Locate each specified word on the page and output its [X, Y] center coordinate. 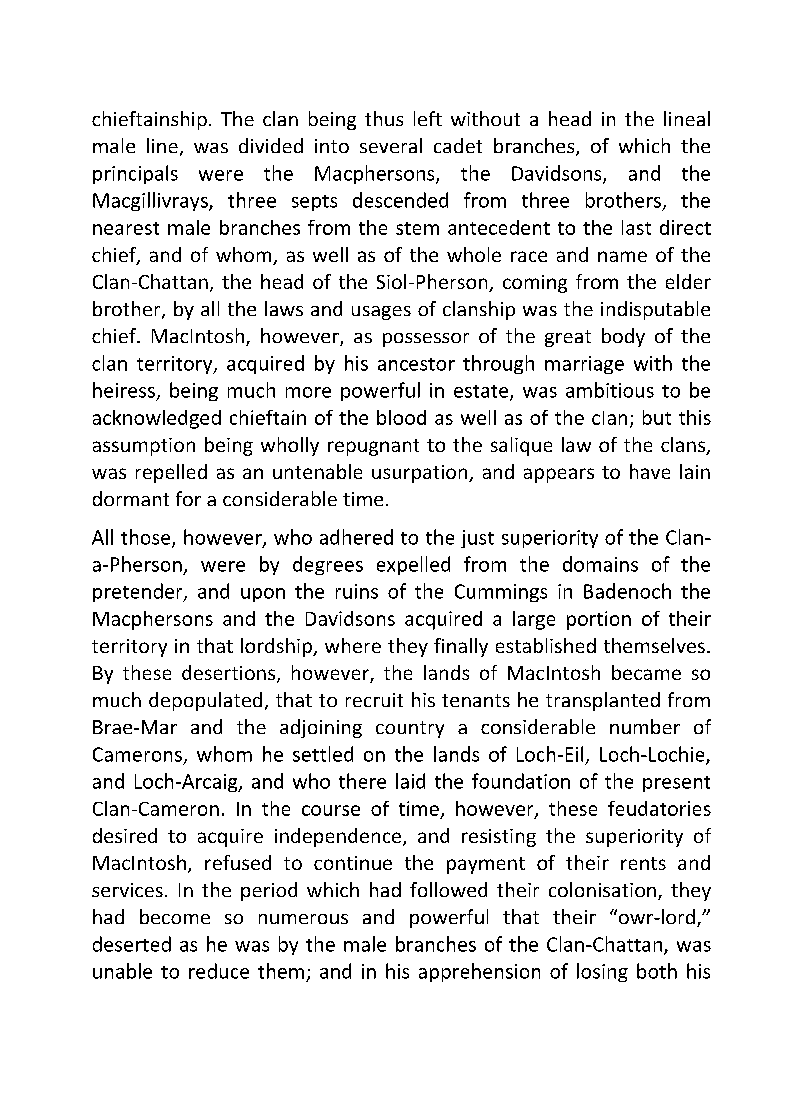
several [391, 145]
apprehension [479, 972]
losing [602, 972]
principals [135, 174]
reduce [219, 971]
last [636, 227]
